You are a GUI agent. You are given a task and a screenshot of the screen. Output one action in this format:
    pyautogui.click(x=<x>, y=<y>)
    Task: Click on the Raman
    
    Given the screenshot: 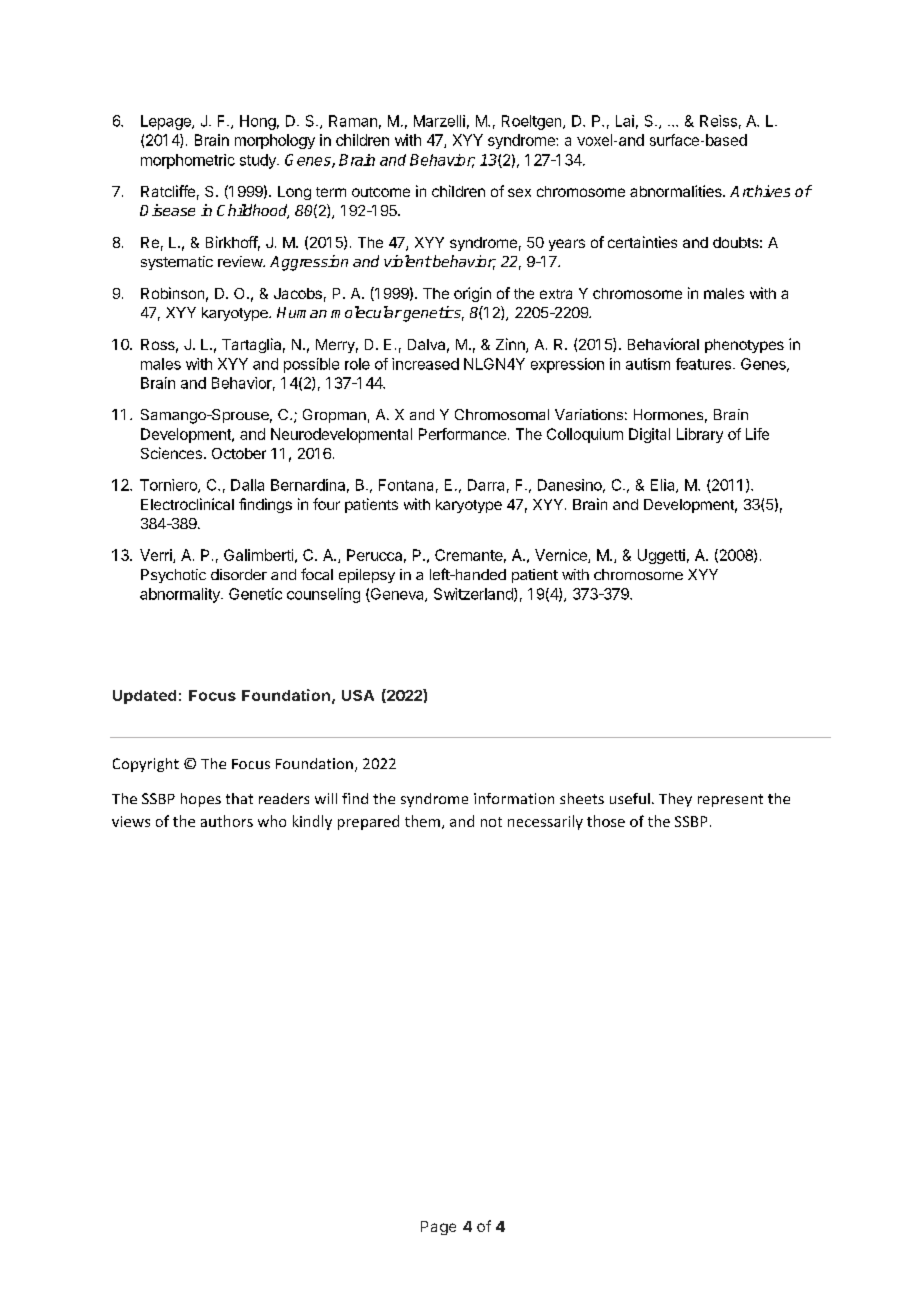 What is the action you would take?
    pyautogui.click(x=353, y=121)
